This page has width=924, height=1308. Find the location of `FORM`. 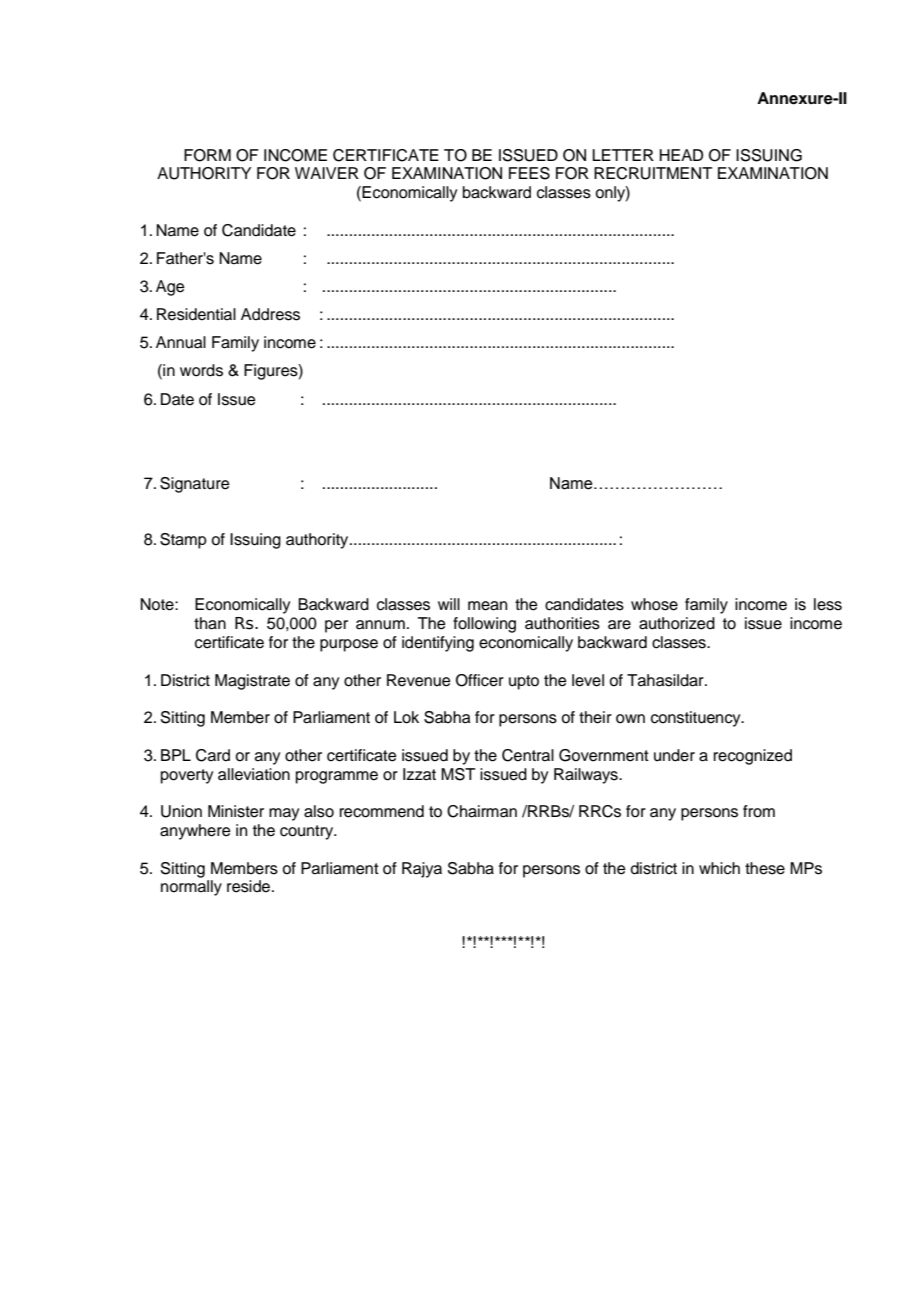

FORM is located at coordinates (207, 155).
